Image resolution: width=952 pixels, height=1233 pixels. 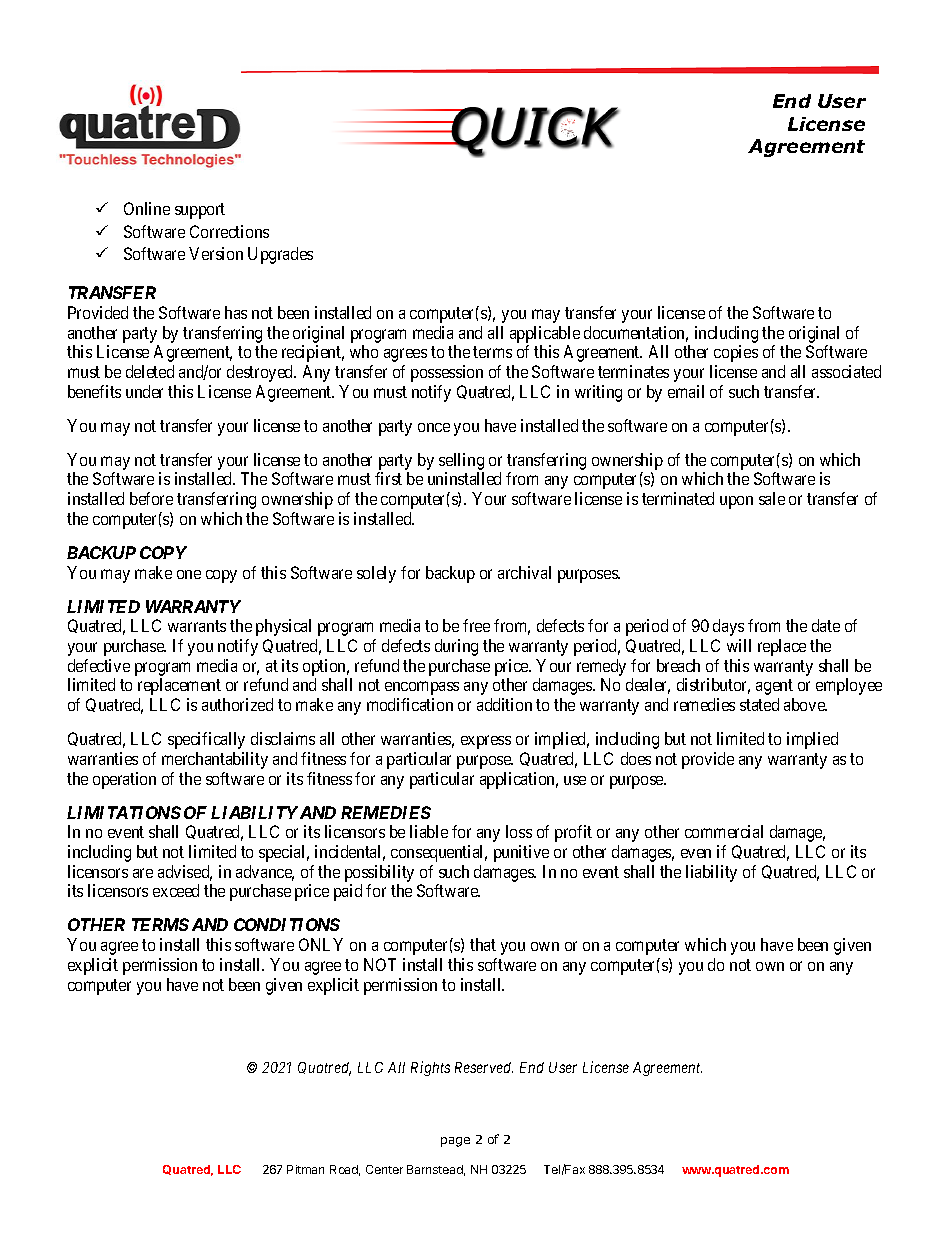 What do you see at coordinates (305, 1169) in the screenshot?
I see `Pitman` at bounding box center [305, 1169].
